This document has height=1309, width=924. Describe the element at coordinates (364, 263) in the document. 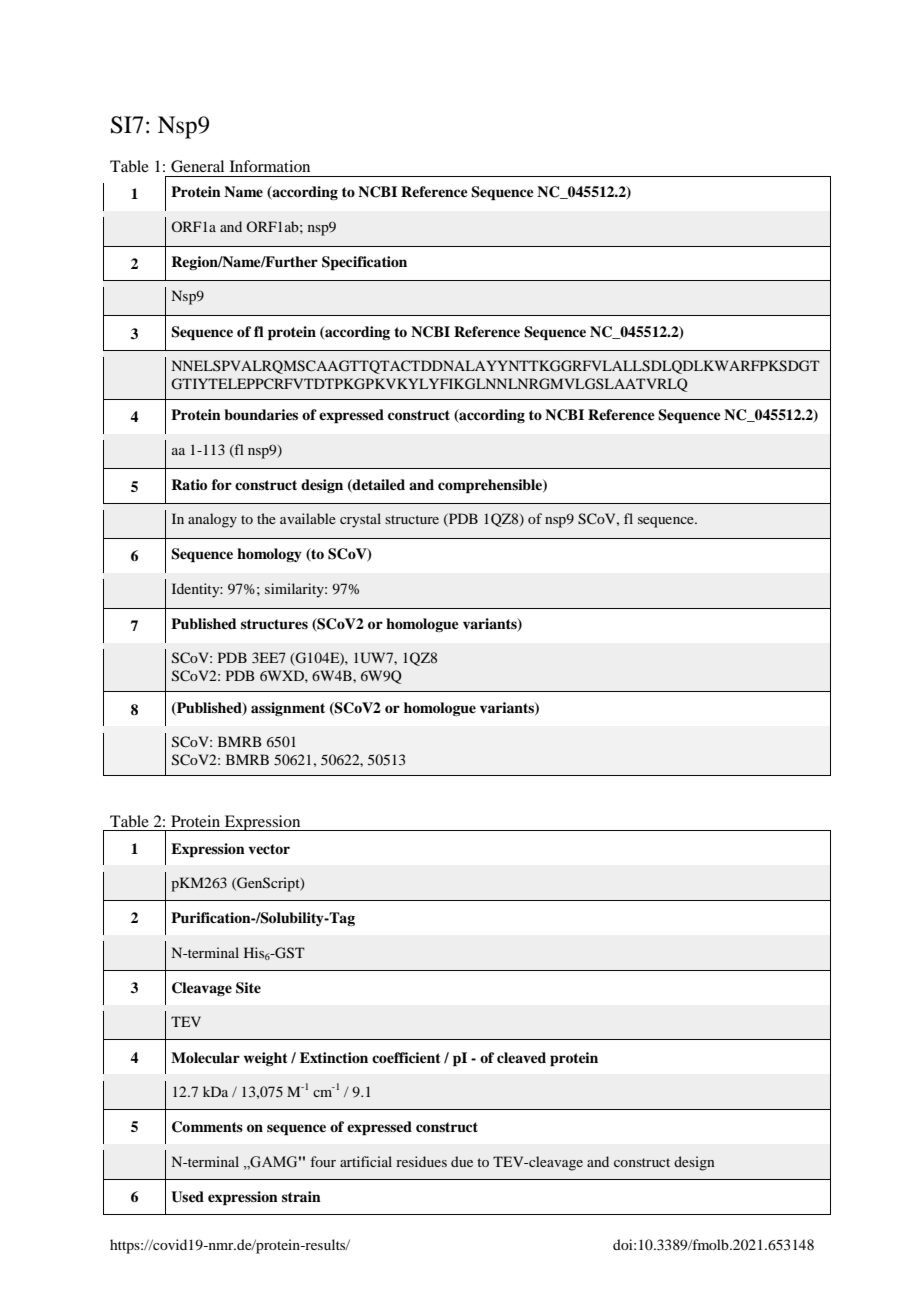

I see `Specification` at that location.
